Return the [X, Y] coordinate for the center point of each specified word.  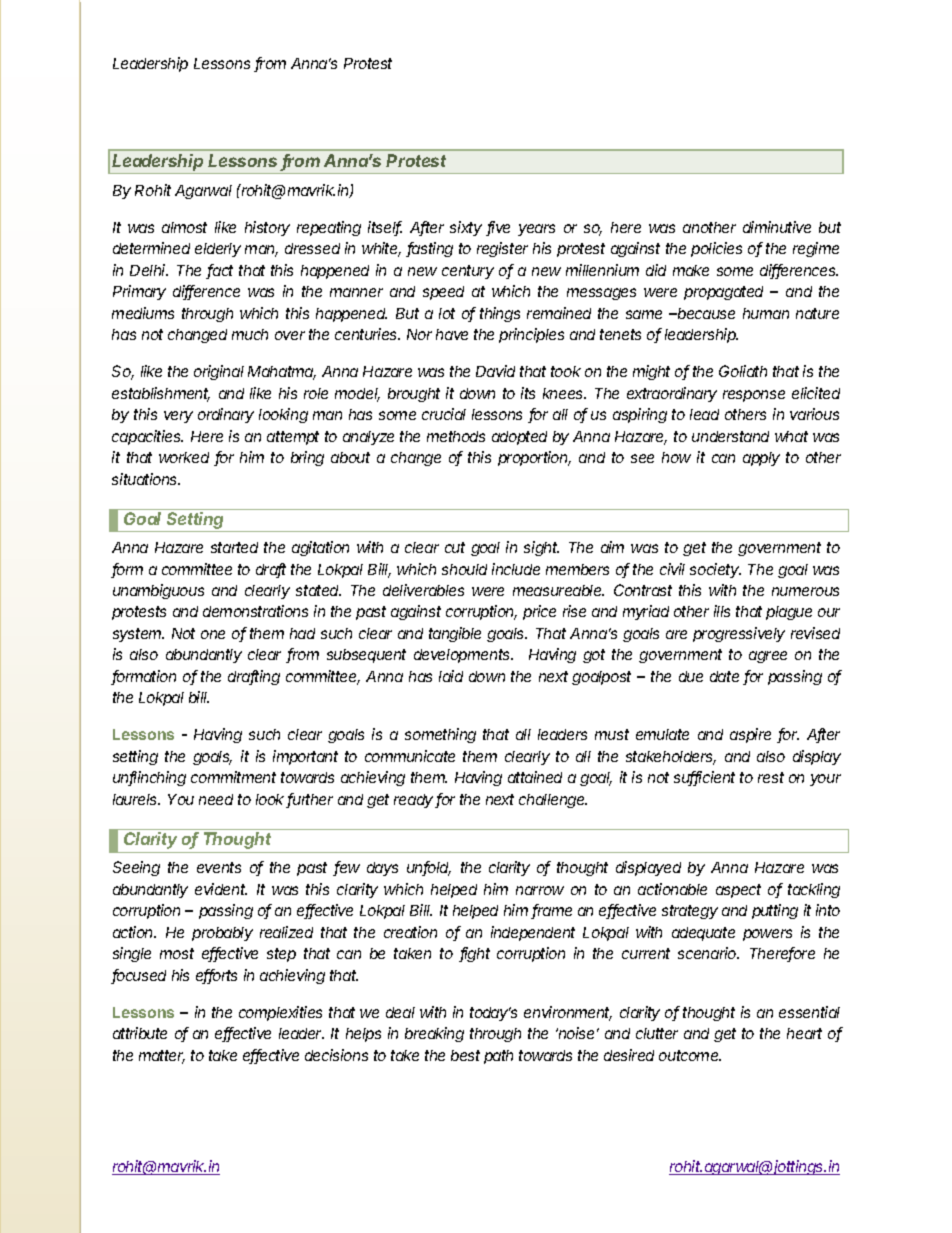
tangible [455, 634]
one [213, 634]
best [465, 1055]
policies [716, 249]
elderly [218, 250]
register [502, 249]
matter [162, 1057]
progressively [739, 634]
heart [804, 1033]
